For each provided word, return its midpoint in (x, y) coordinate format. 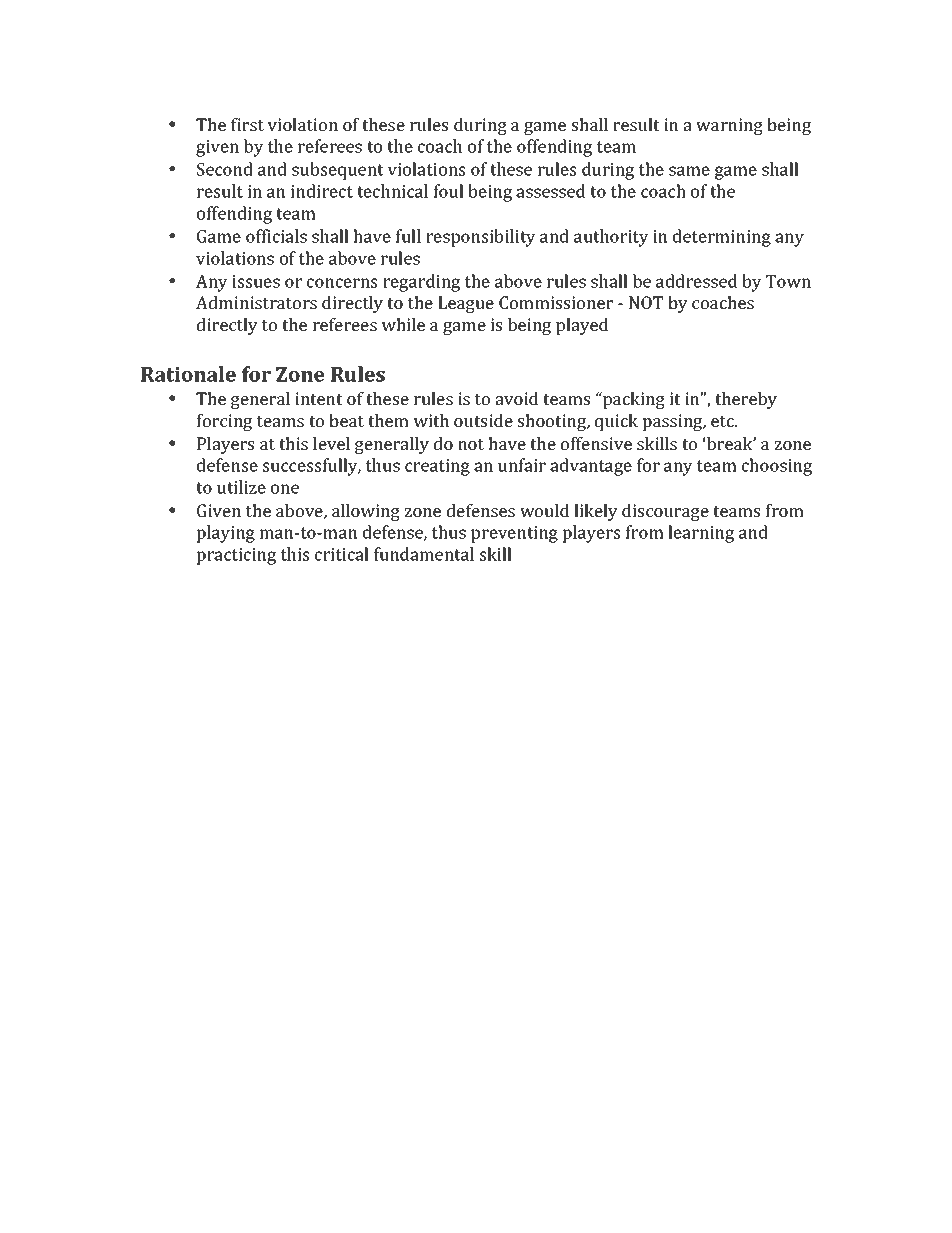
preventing (514, 534)
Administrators (256, 302)
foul (448, 191)
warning (729, 126)
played (582, 326)
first (247, 124)
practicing (236, 556)
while (403, 324)
